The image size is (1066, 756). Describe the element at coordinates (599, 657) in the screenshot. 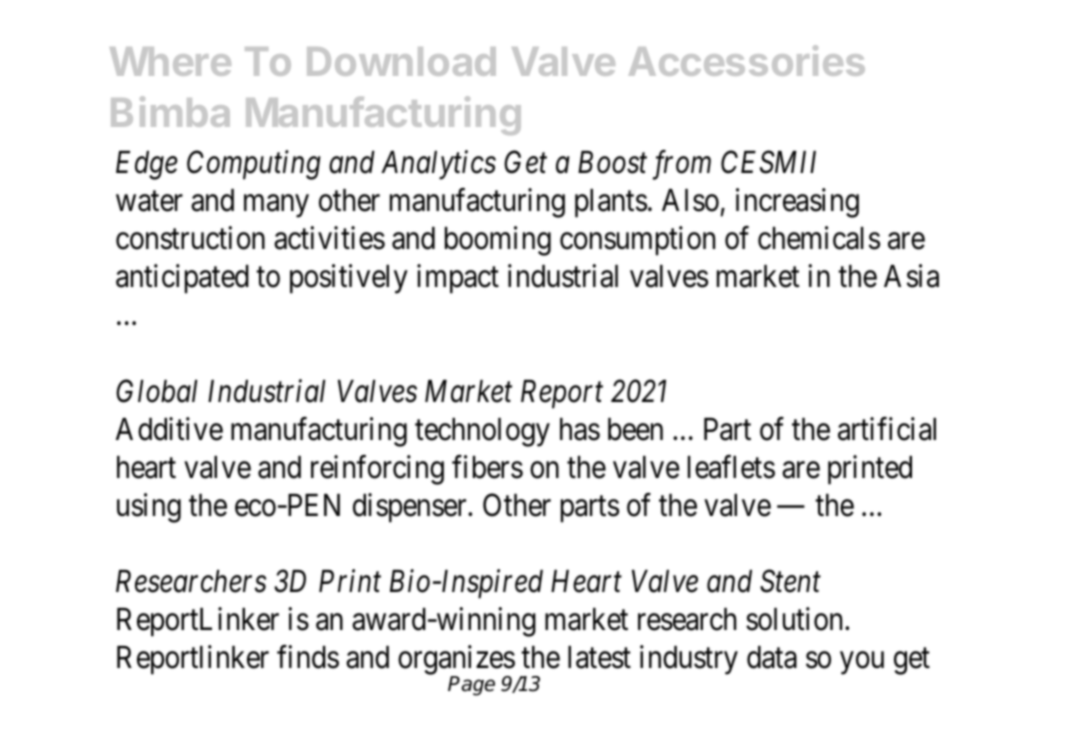

I see `latest` at that location.
